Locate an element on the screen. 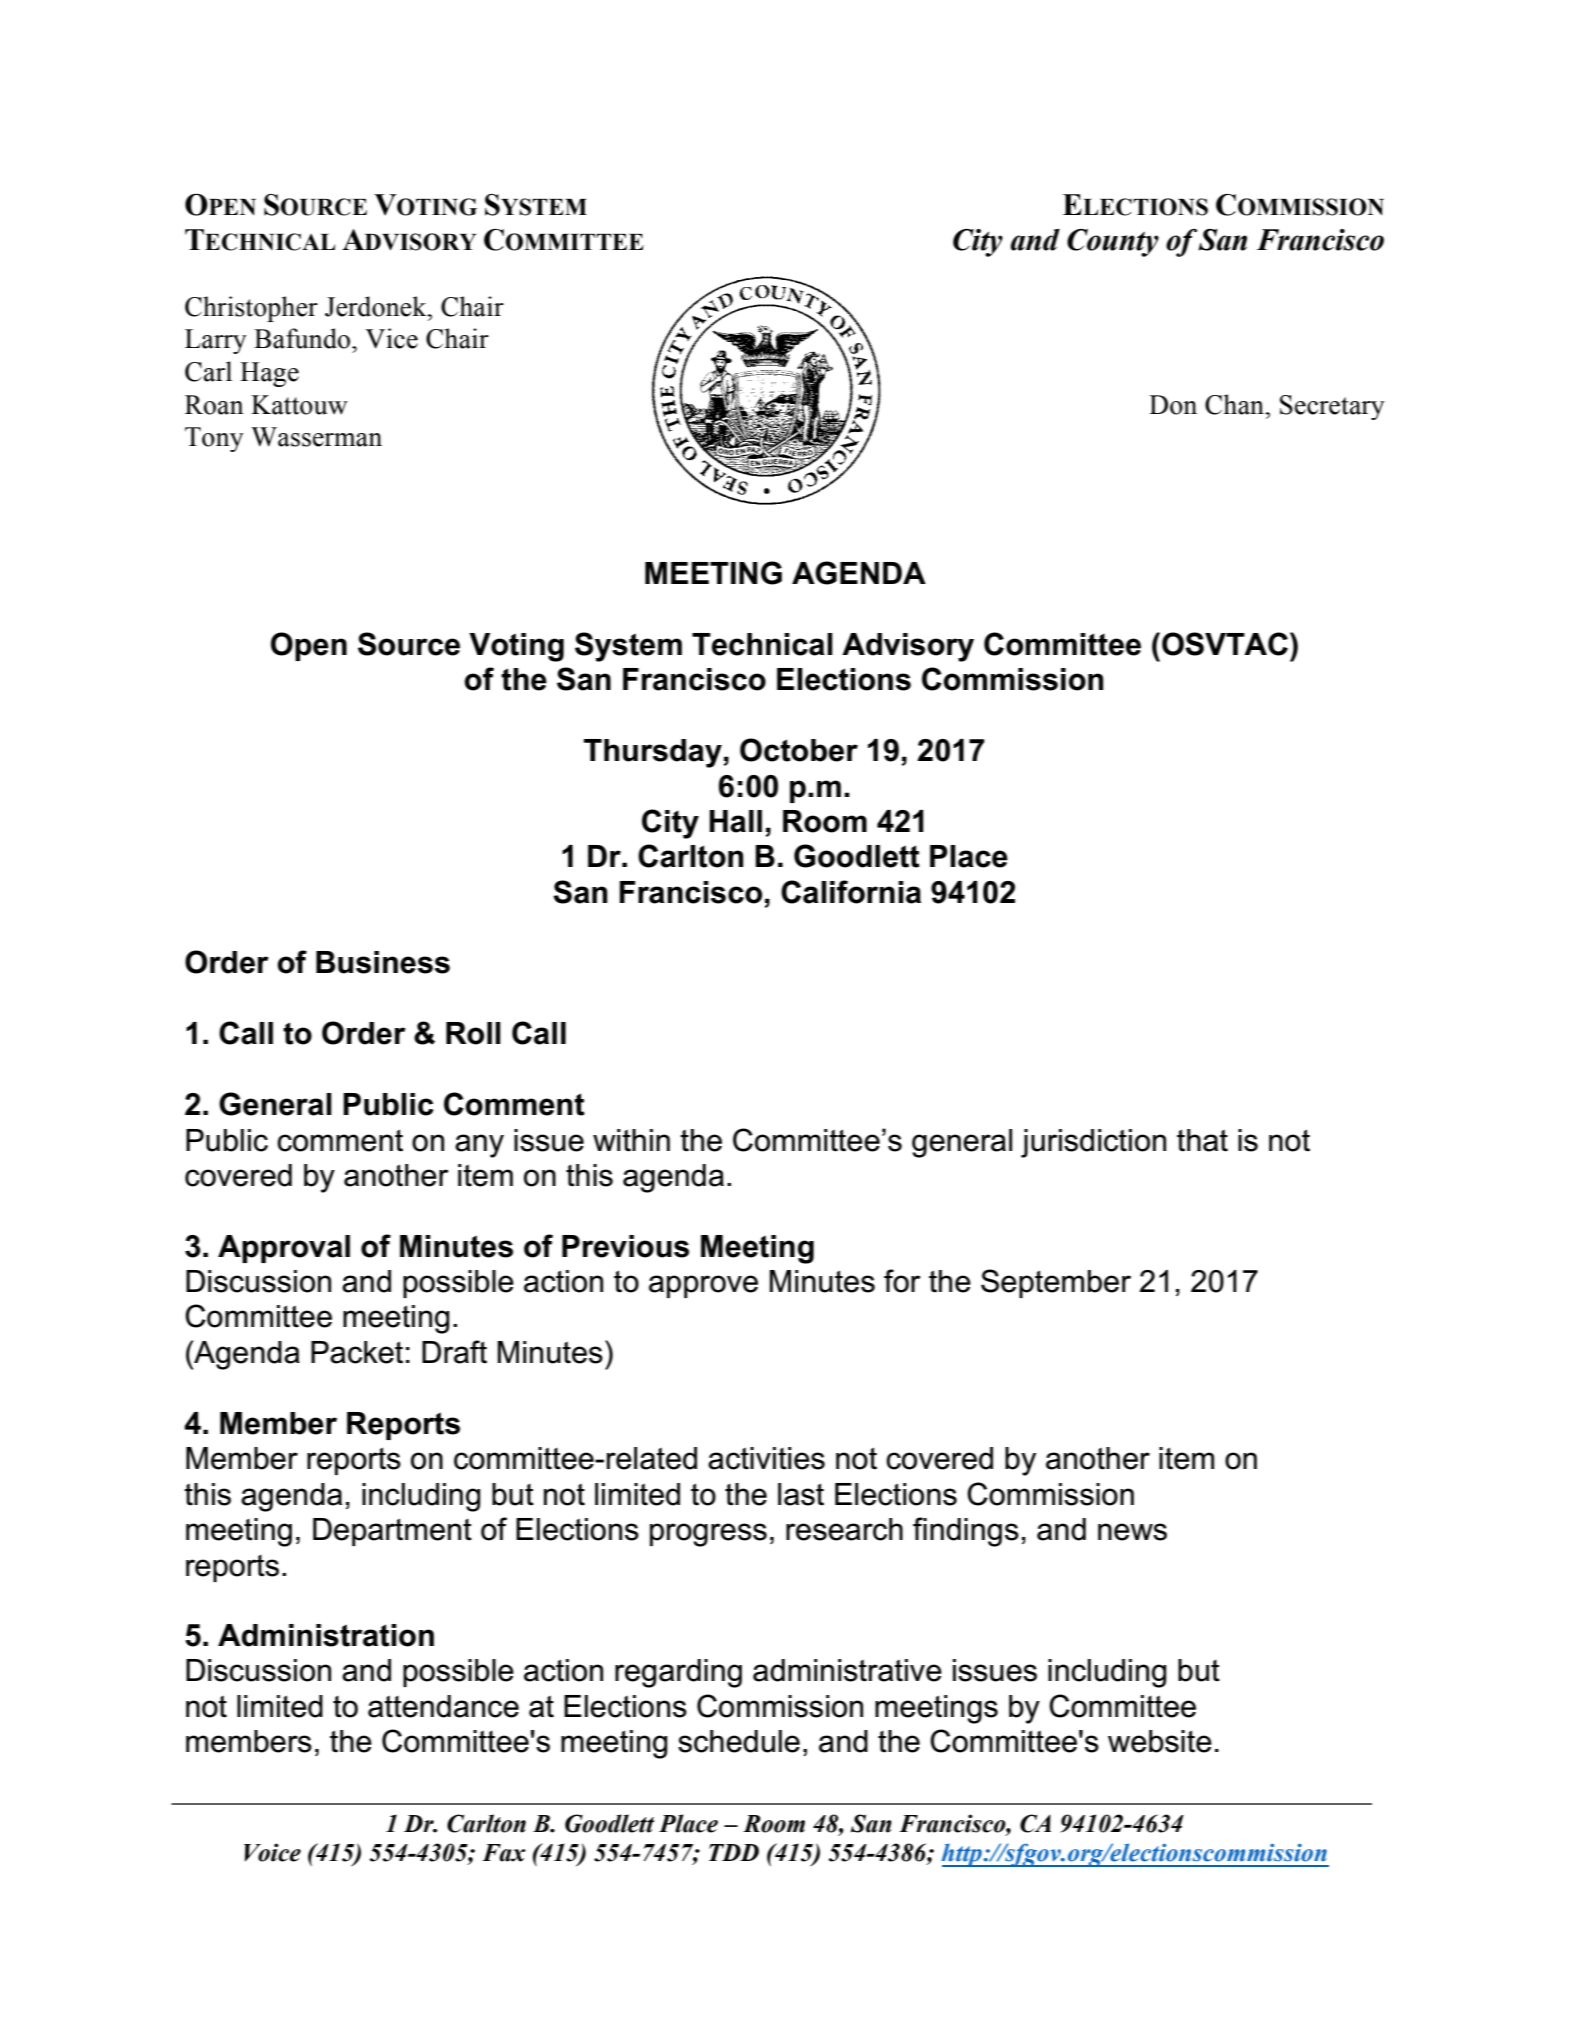  within is located at coordinates (631, 1140).
